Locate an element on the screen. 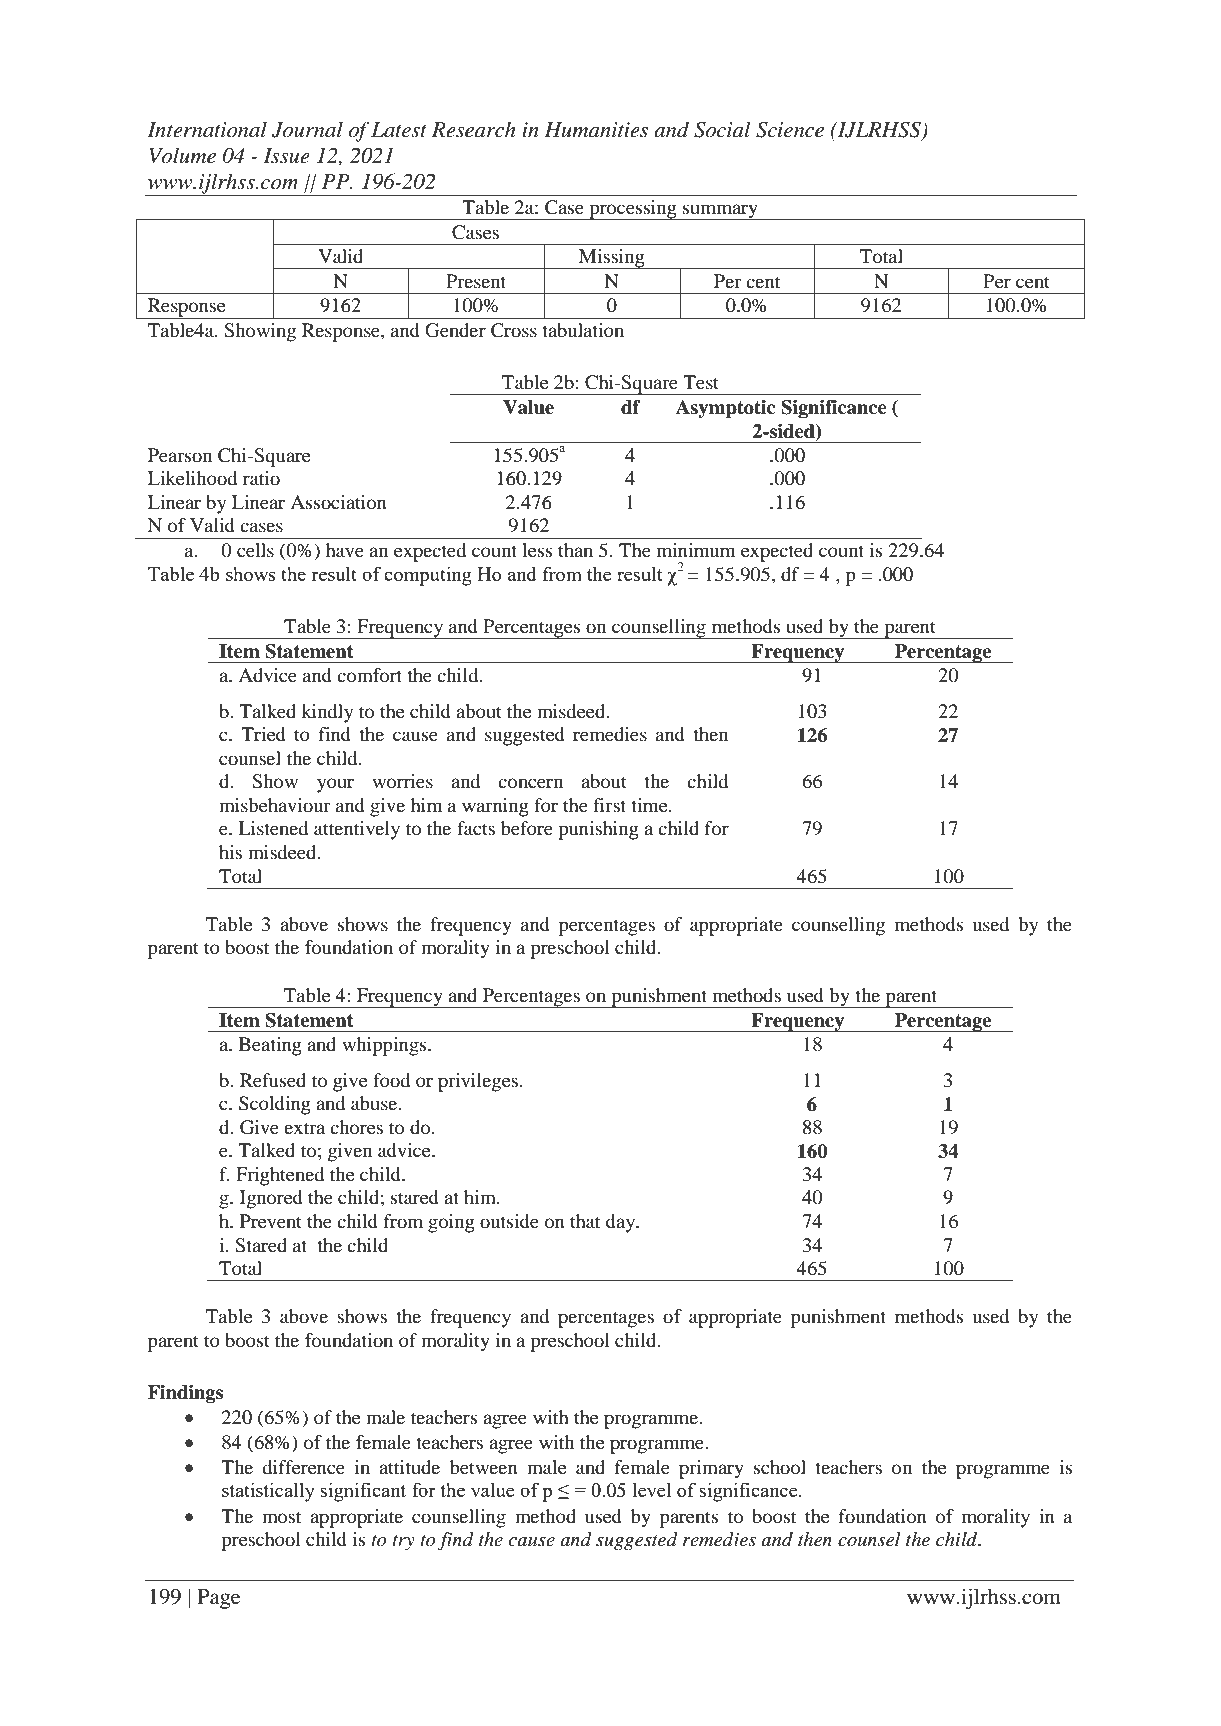  most is located at coordinates (281, 1517).
